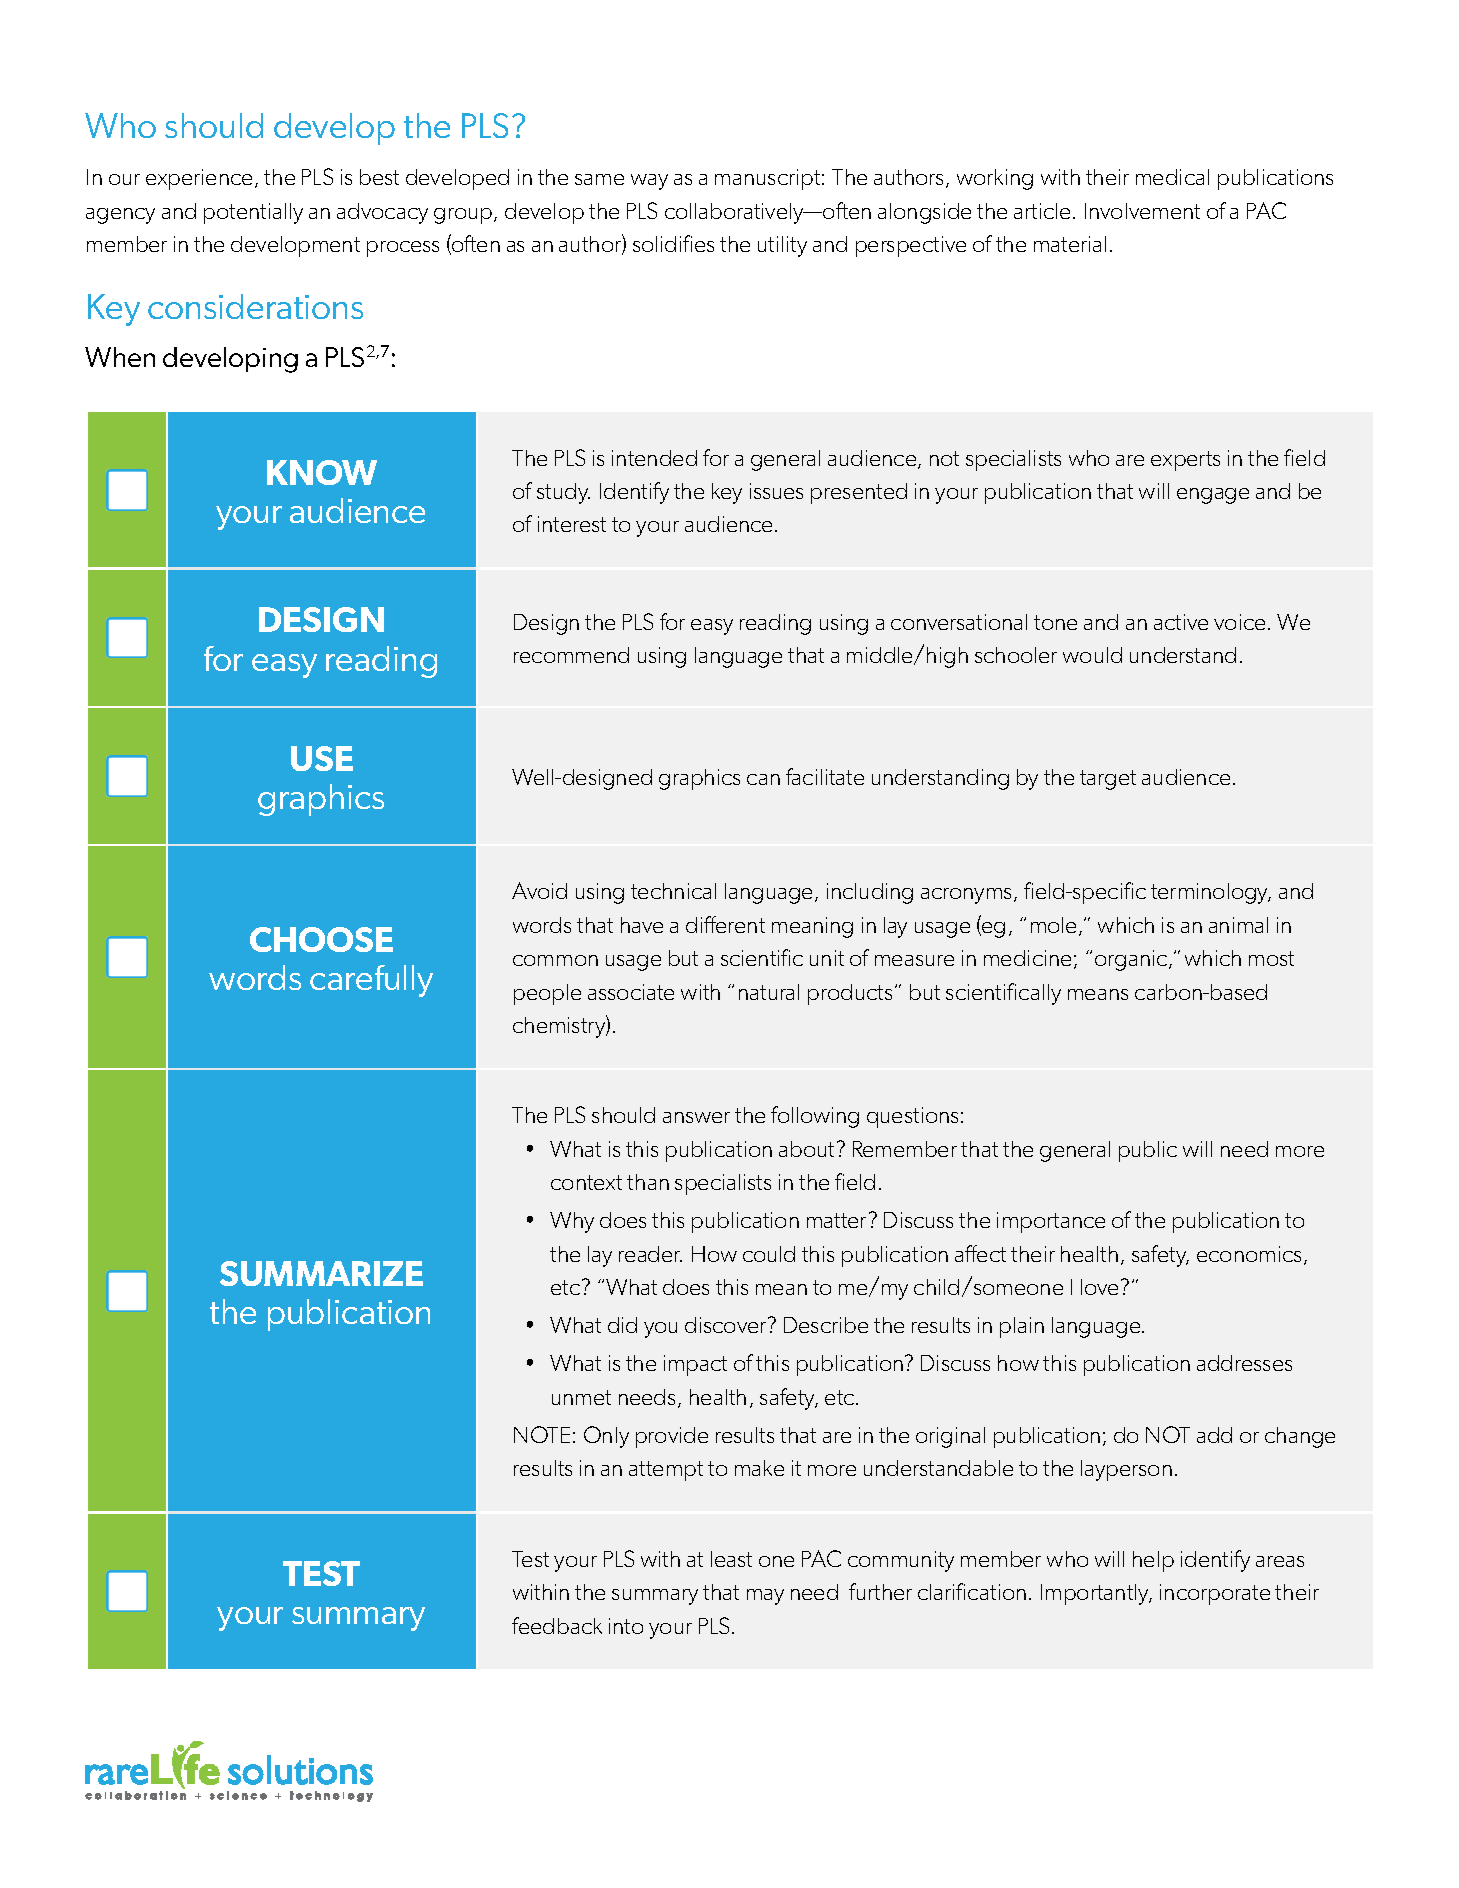 The image size is (1459, 1888). What do you see at coordinates (1092, 655) in the screenshot?
I see `would` at bounding box center [1092, 655].
